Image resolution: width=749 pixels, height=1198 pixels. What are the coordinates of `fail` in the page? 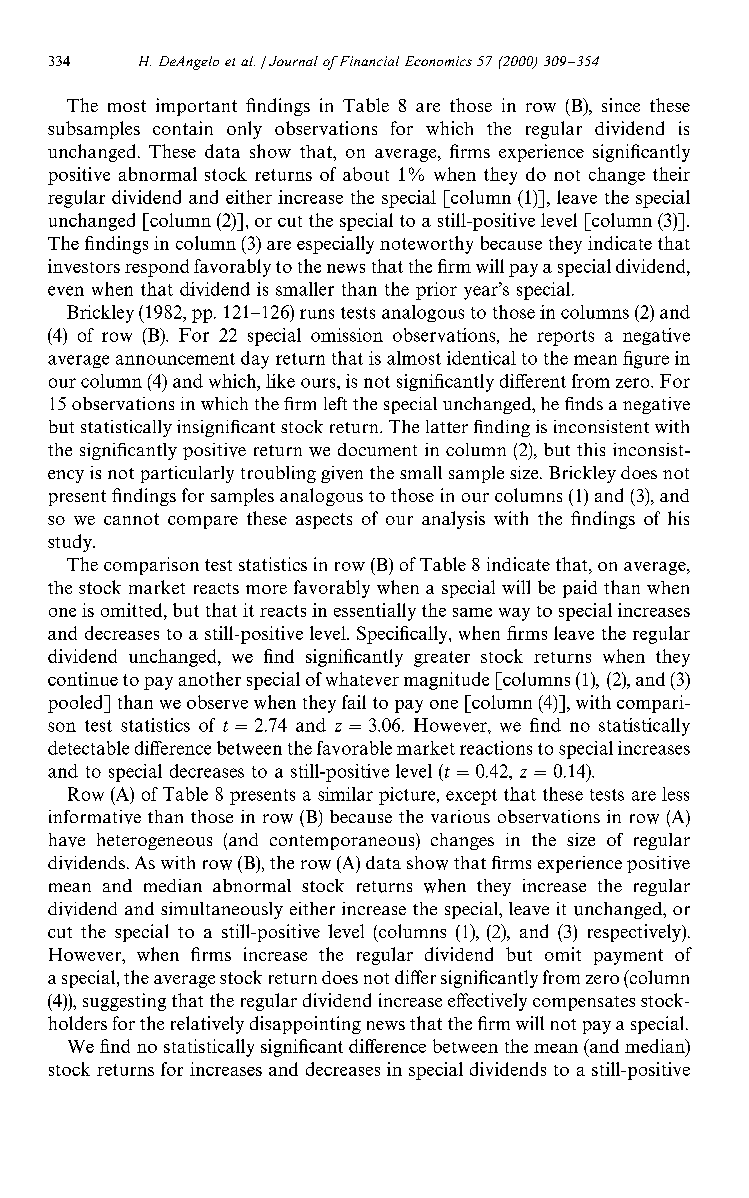 It's located at (354, 702).
